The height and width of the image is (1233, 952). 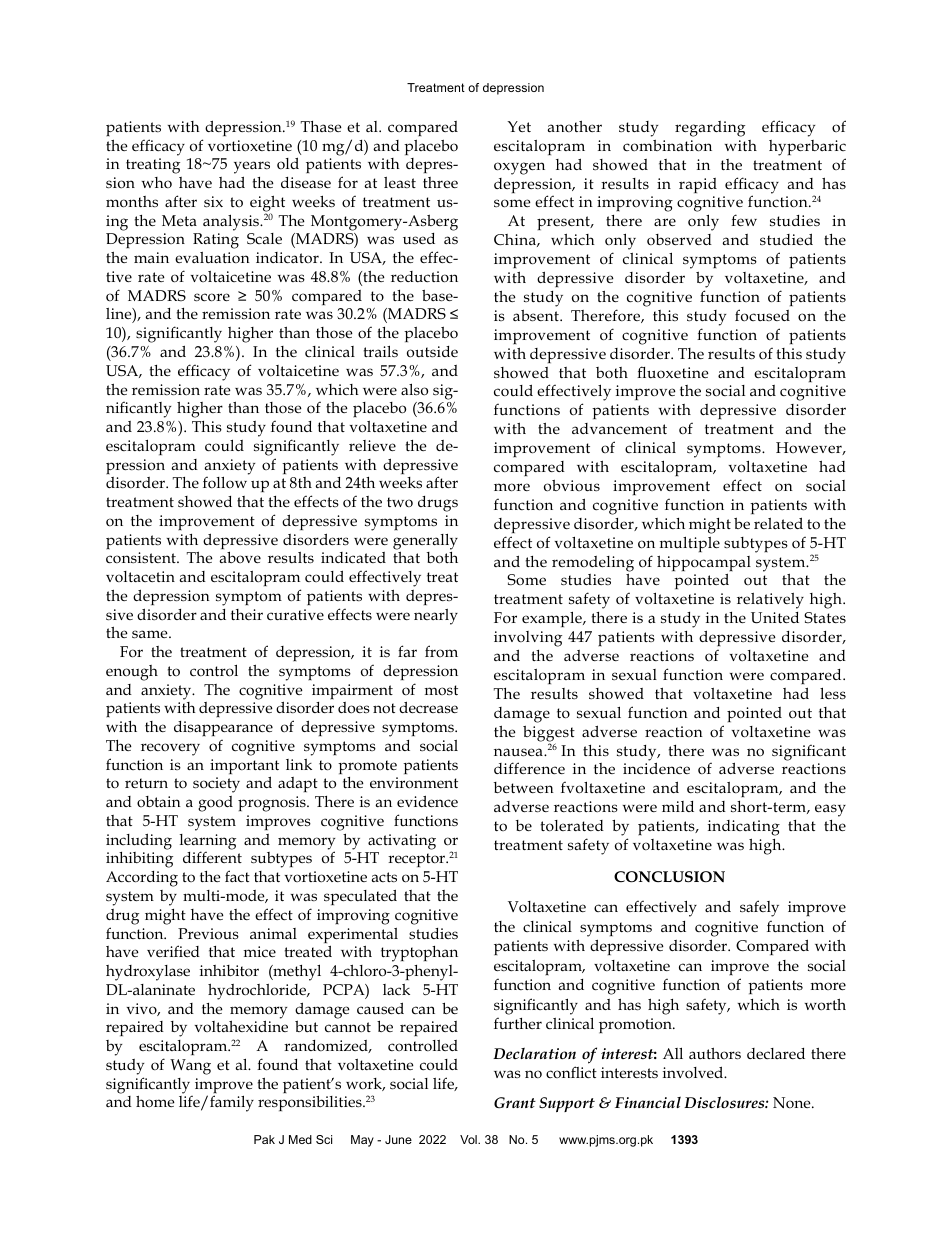 I want to click on home, so click(x=155, y=1101).
